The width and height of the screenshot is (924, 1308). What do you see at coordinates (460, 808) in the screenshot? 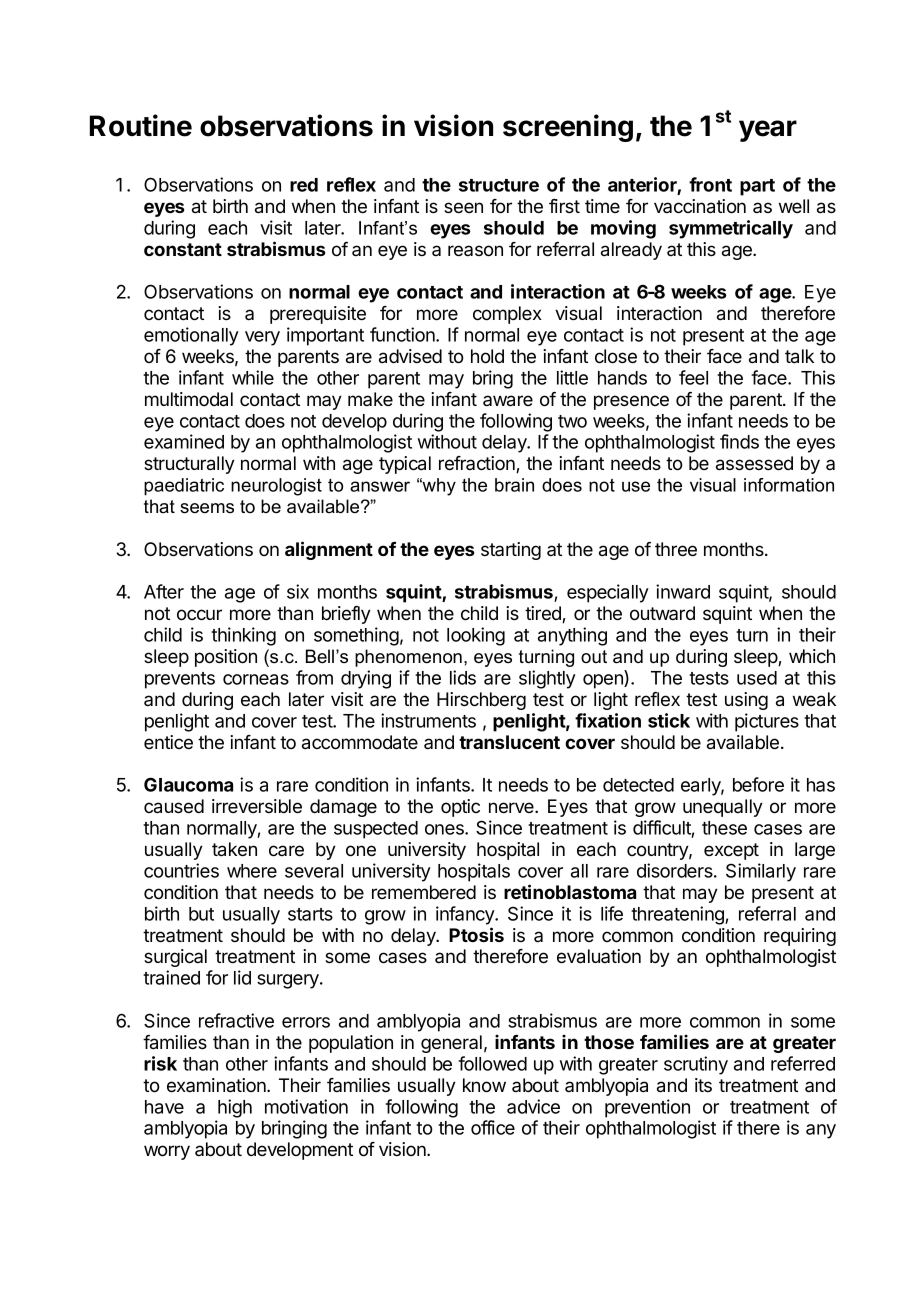
I see `optic` at bounding box center [460, 808].
